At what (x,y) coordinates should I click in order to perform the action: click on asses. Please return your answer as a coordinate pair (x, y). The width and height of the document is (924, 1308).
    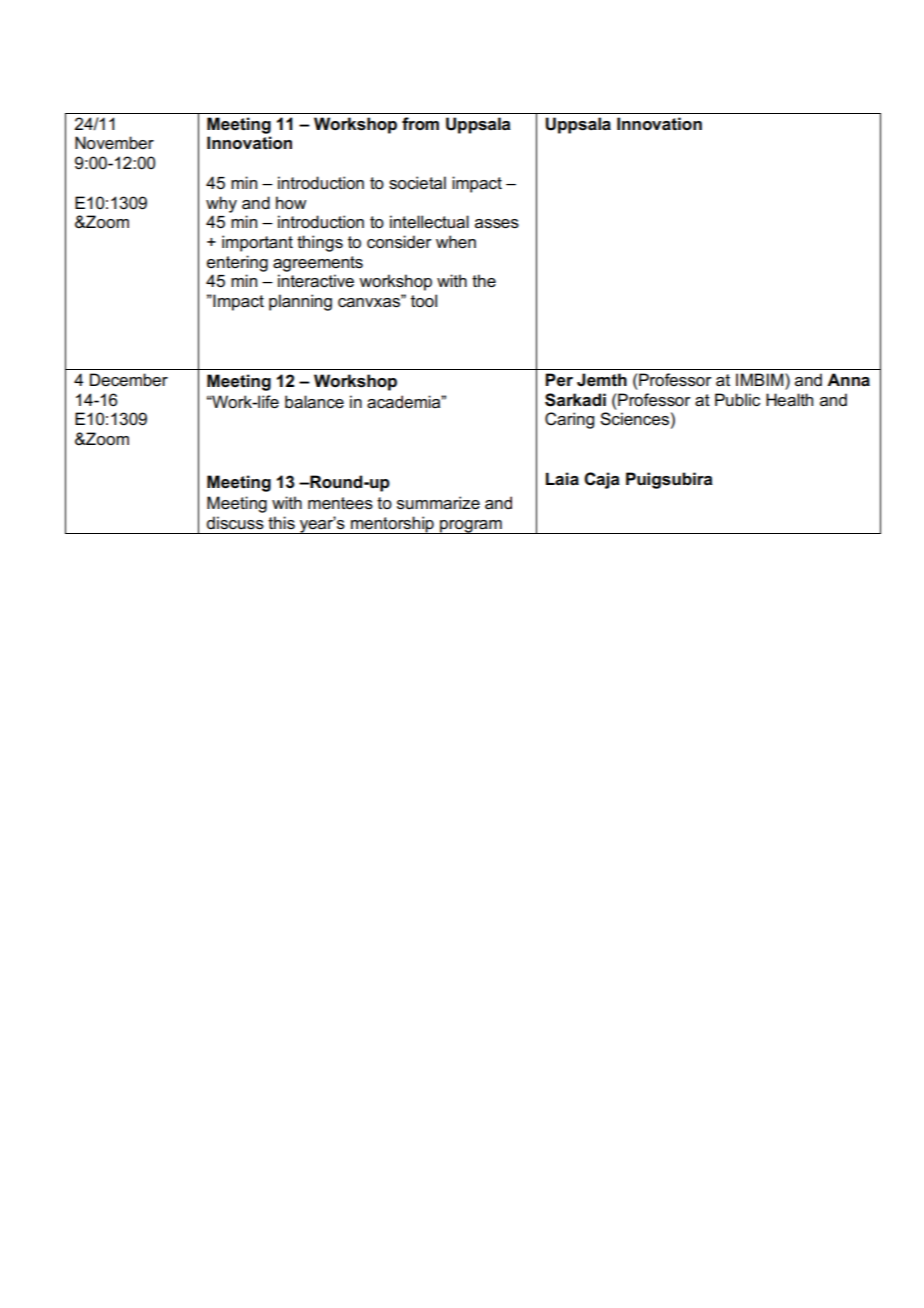
    Looking at the image, I should click on (497, 224).
